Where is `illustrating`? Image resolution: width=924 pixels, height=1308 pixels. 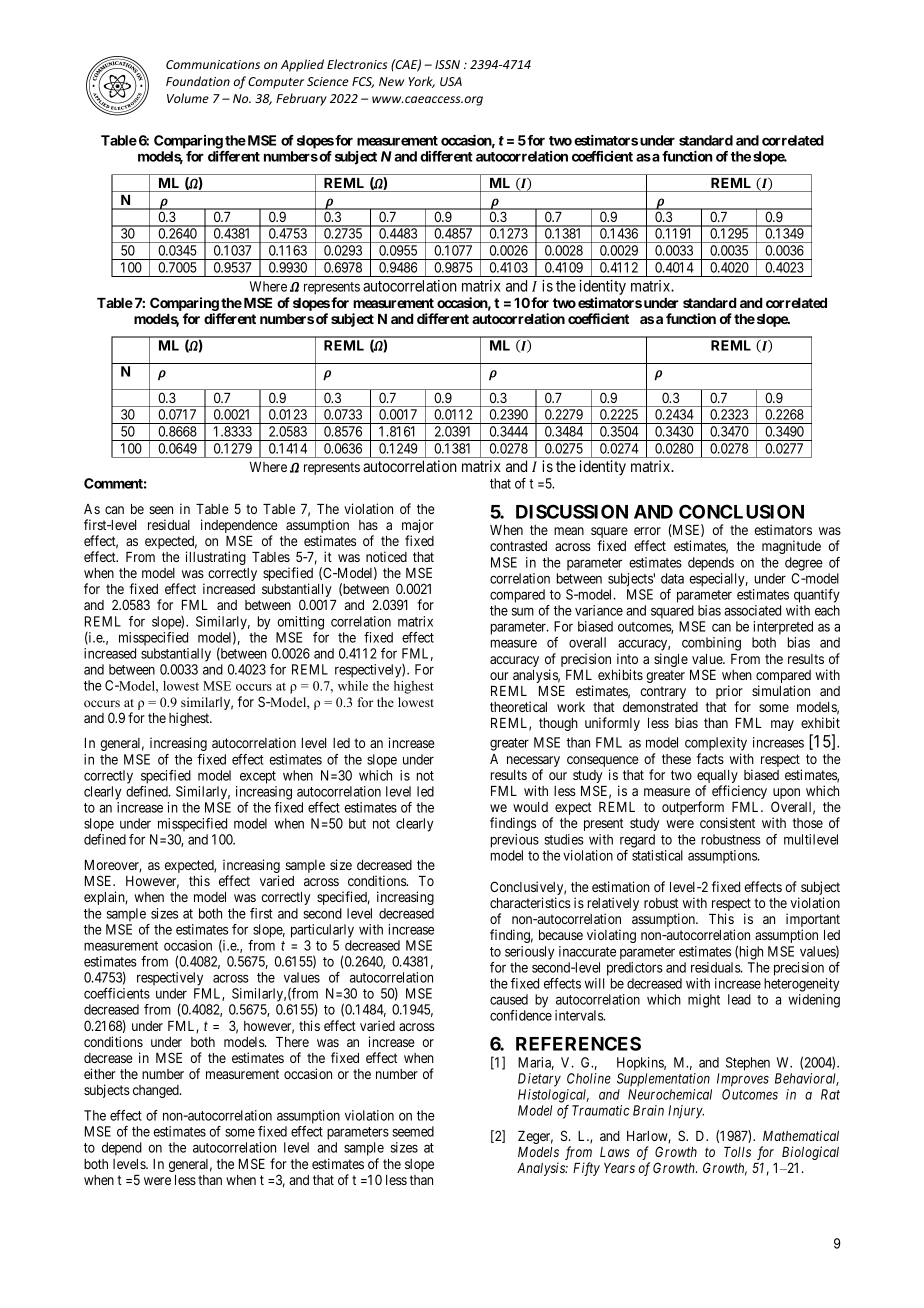 illustrating is located at coordinates (216, 558).
